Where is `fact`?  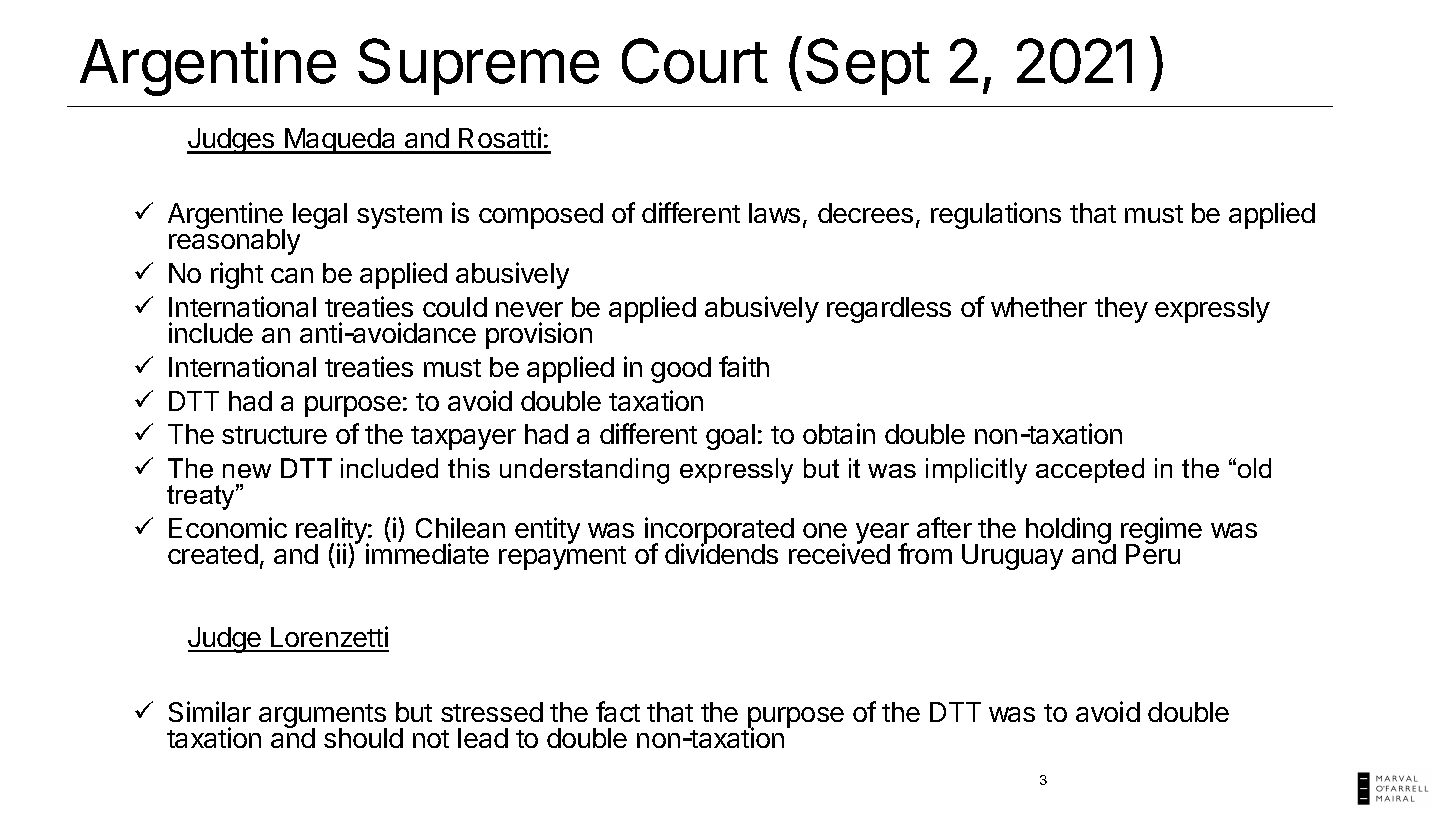 fact is located at coordinates (618, 711).
